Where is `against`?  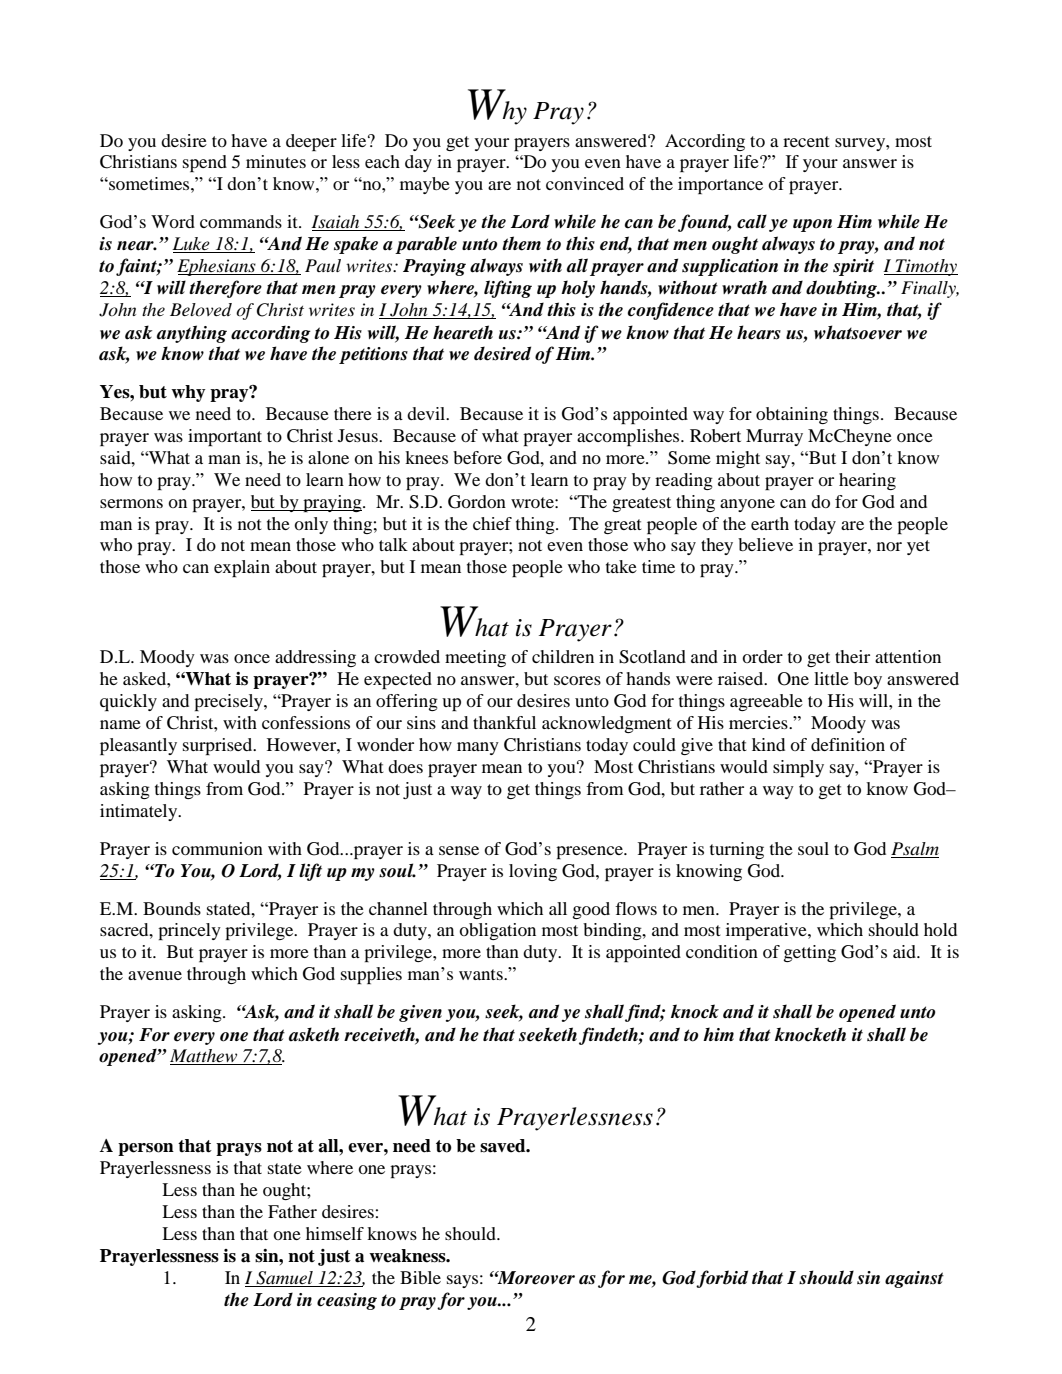
against is located at coordinates (914, 1279).
